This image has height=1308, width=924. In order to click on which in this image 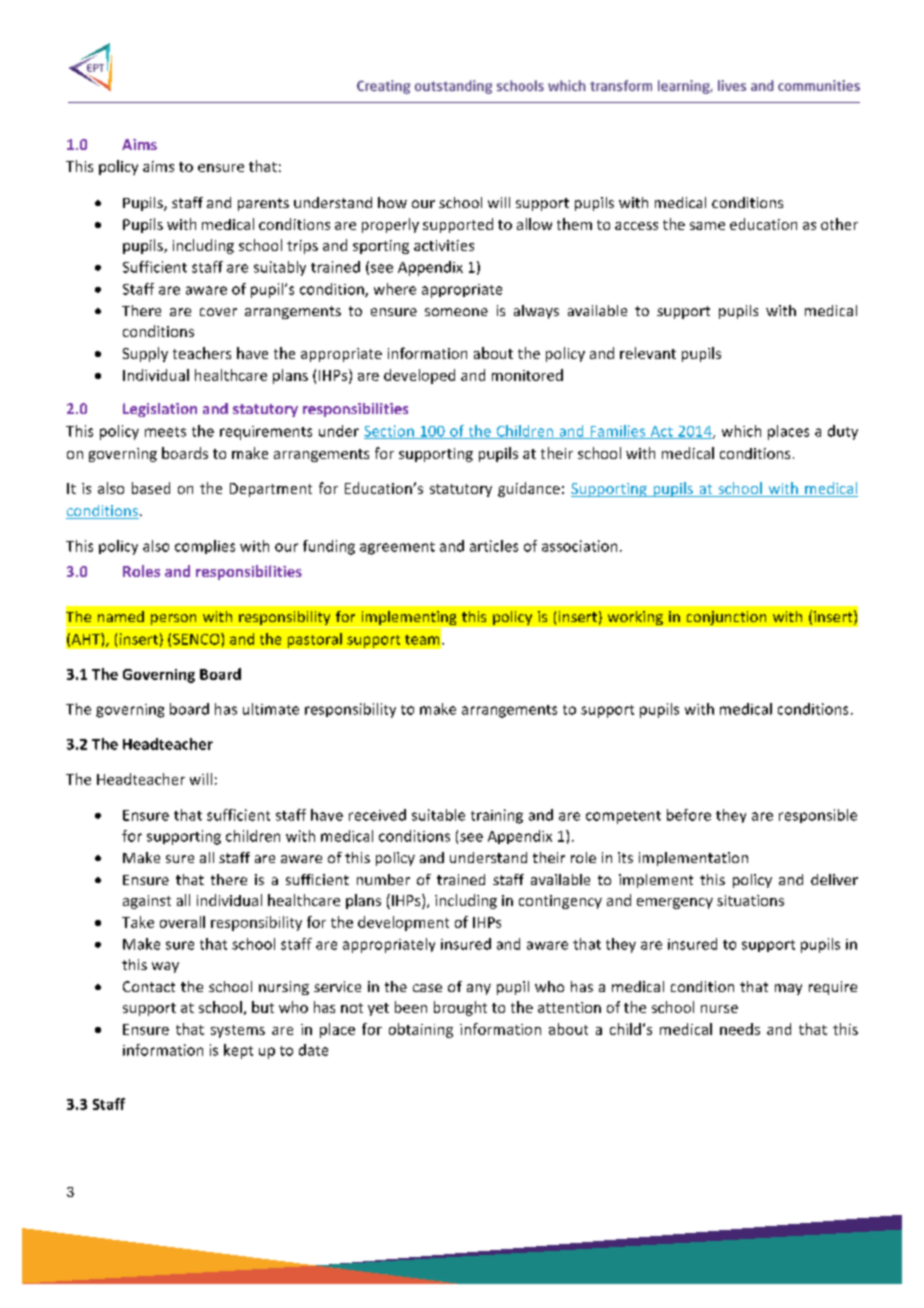, I will do `click(741, 431)`.
